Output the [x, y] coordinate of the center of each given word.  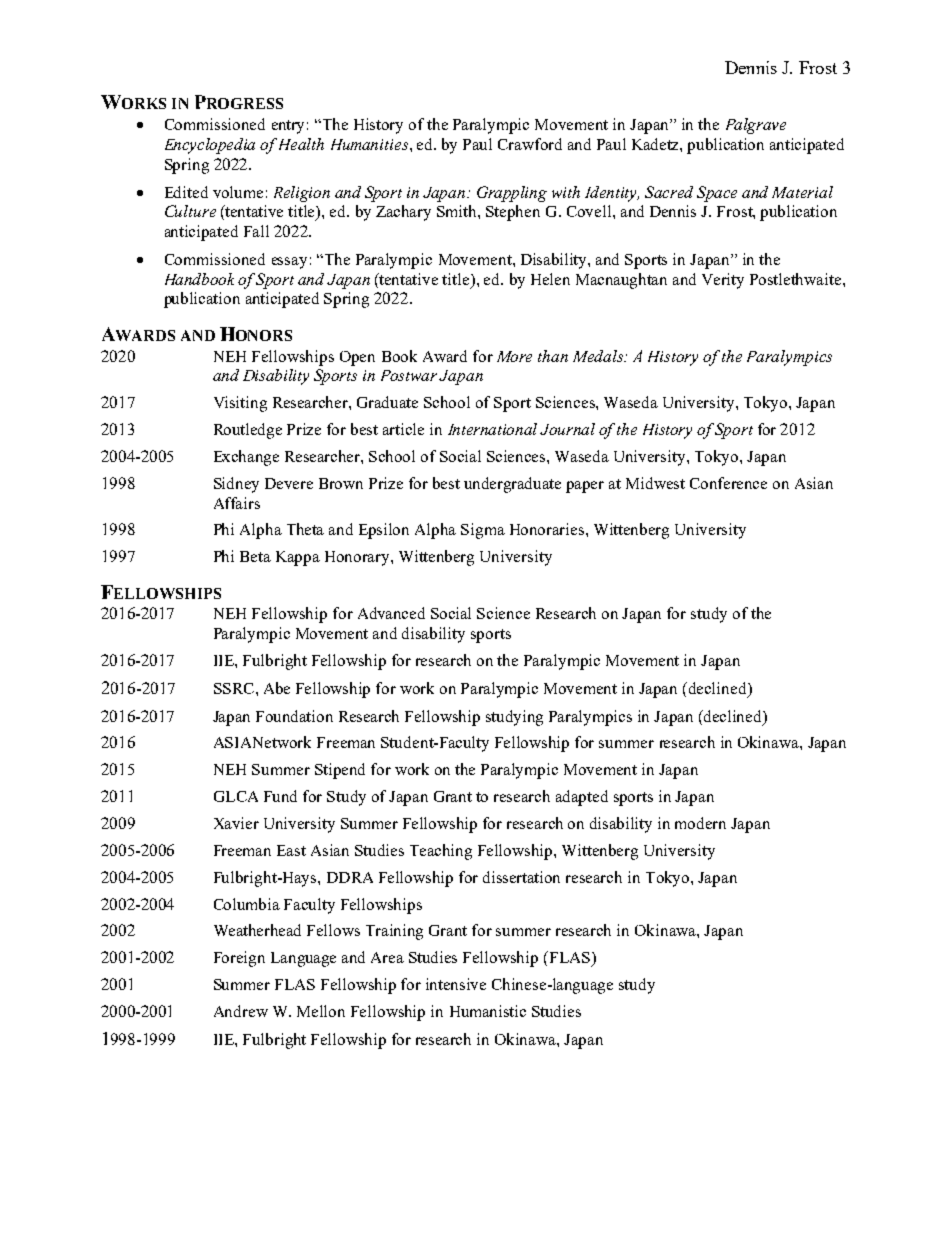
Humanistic [488, 1011]
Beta [255, 556]
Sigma [483, 531]
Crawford [530, 144]
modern [700, 823]
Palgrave [756, 126]
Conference [728, 483]
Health [301, 144]
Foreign [239, 959]
